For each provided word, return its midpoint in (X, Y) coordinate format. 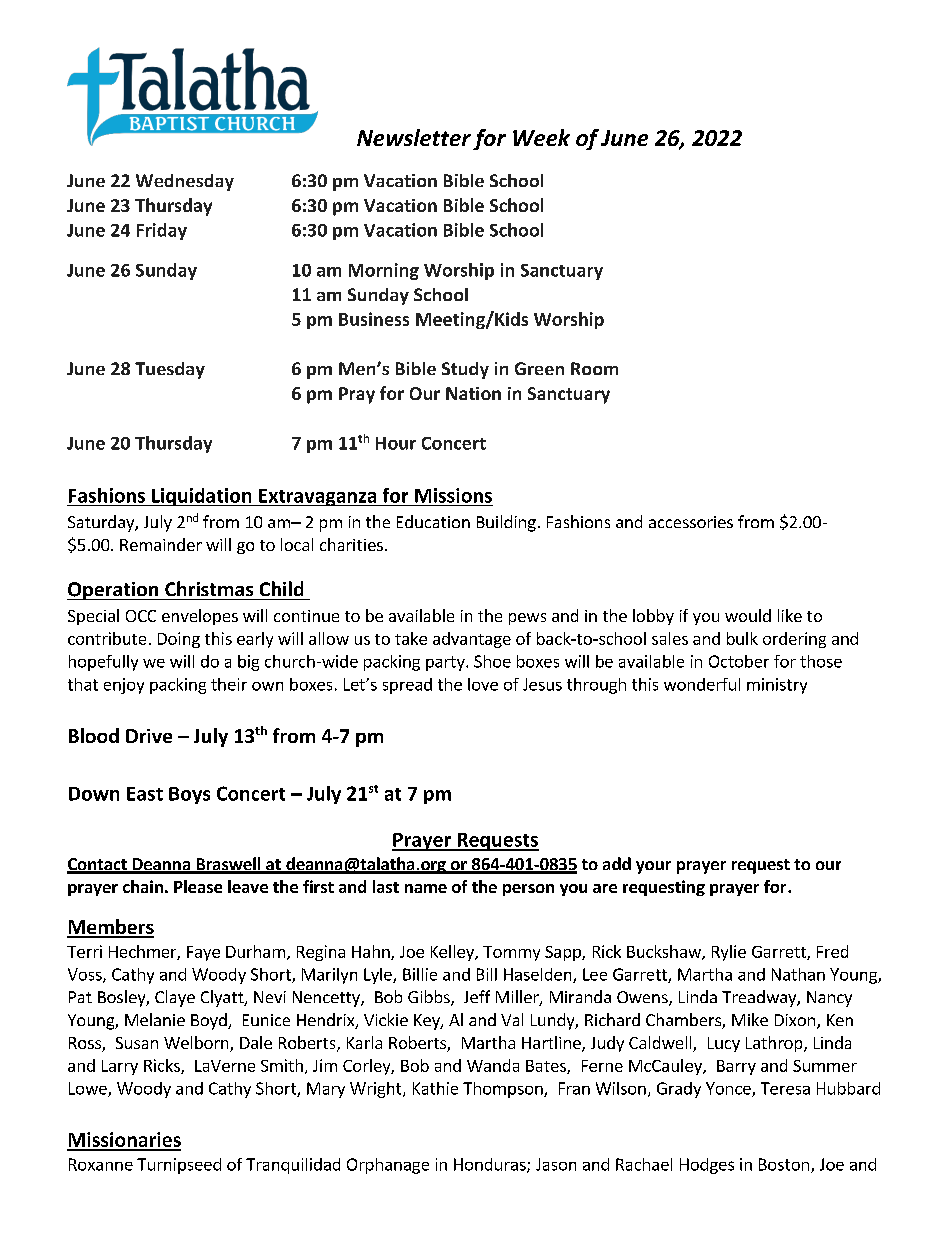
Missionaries (124, 1141)
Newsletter (414, 137)
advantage (472, 640)
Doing (179, 640)
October (739, 661)
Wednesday (185, 182)
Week (541, 137)
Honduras (491, 1165)
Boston (784, 1164)
